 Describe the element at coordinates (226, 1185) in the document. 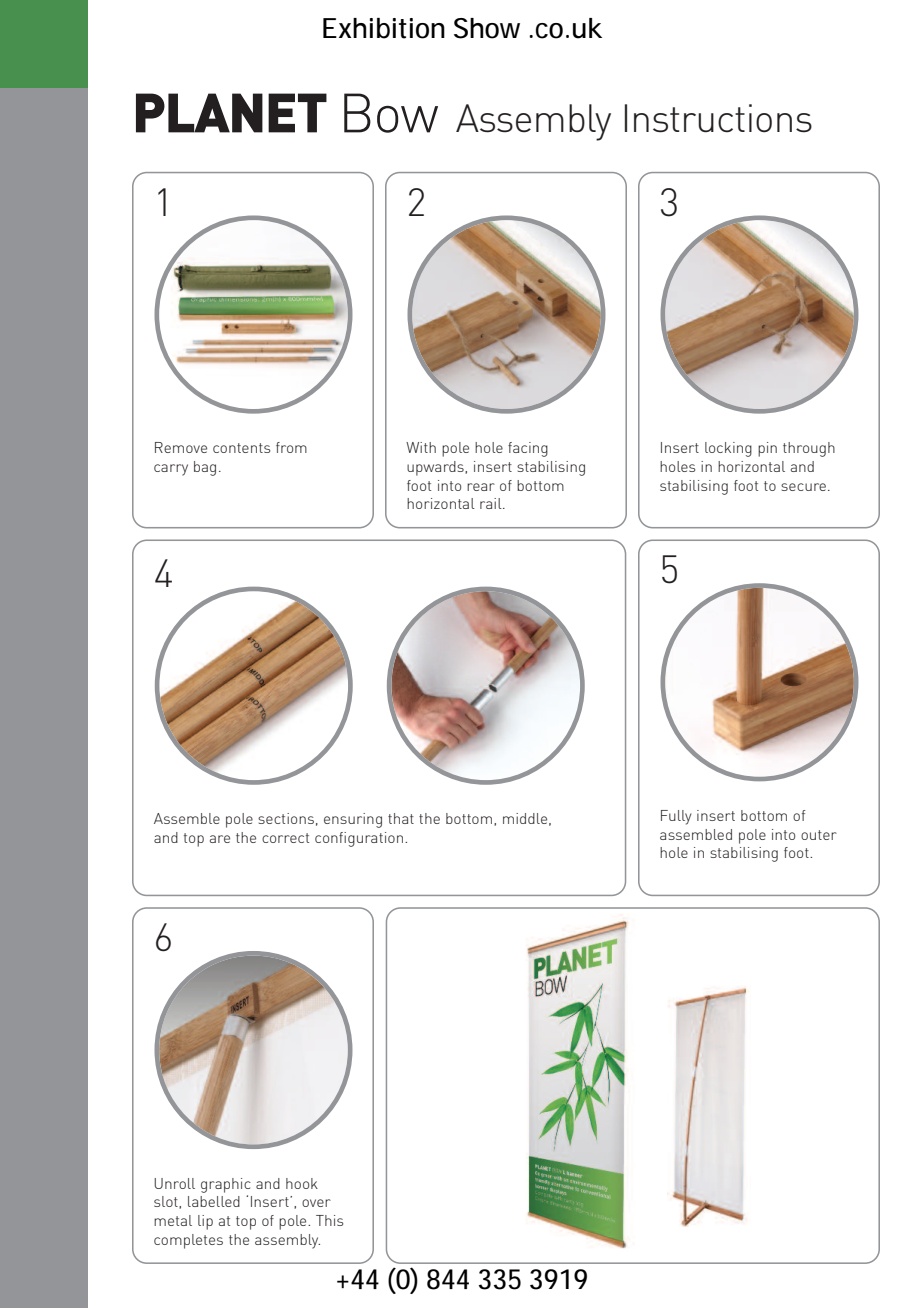

I see `graphic` at that location.
